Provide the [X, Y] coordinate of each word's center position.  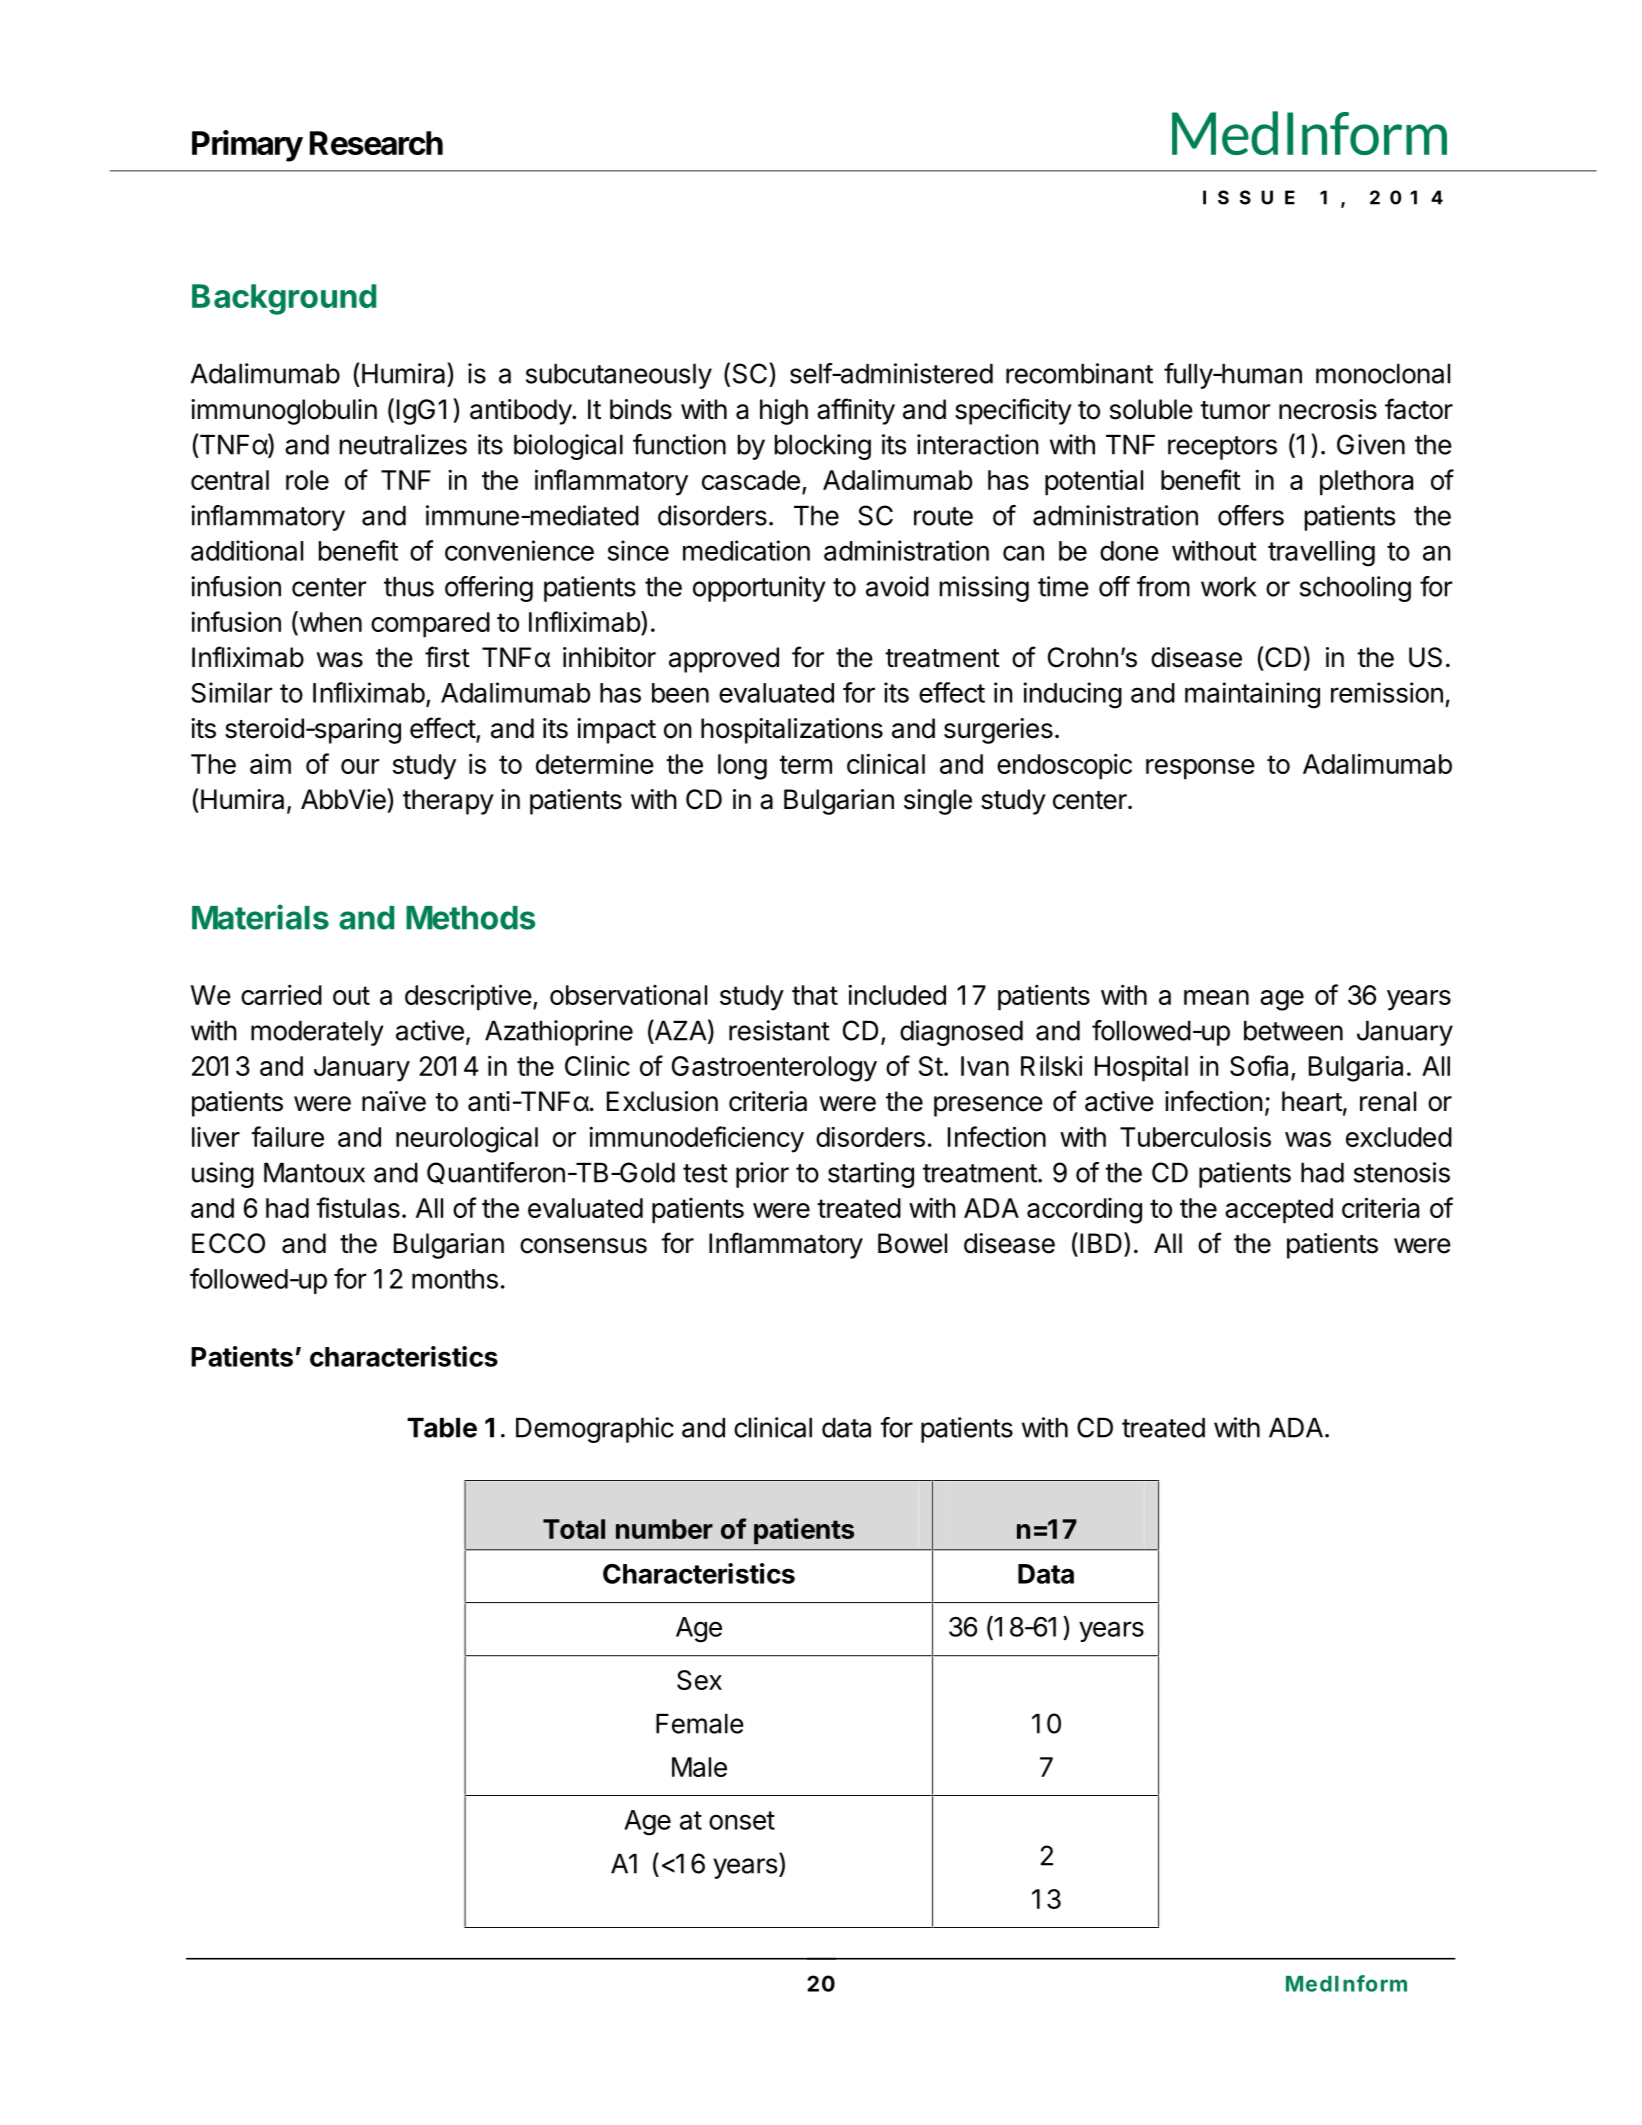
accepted [1279, 1211]
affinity [856, 411]
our [360, 766]
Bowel [912, 1243]
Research [376, 143]
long [742, 767]
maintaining [1252, 695]
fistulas [358, 1207]
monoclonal [1383, 374]
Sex [699, 1680]
